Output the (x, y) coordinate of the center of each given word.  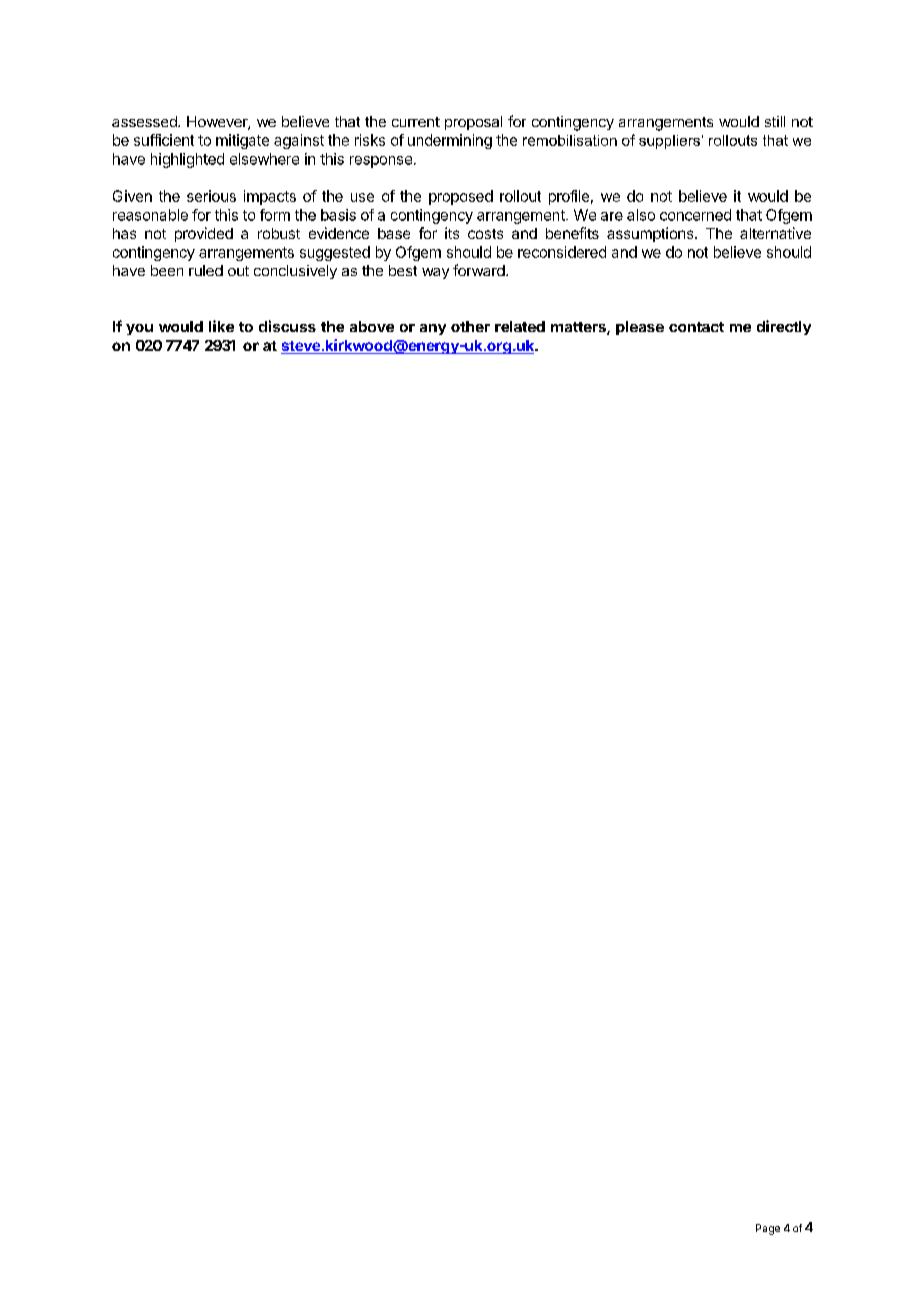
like (221, 326)
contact (696, 327)
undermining (450, 141)
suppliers (669, 142)
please (640, 328)
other (470, 326)
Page (768, 1229)
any (433, 329)
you (139, 329)
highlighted (187, 160)
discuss (287, 326)
